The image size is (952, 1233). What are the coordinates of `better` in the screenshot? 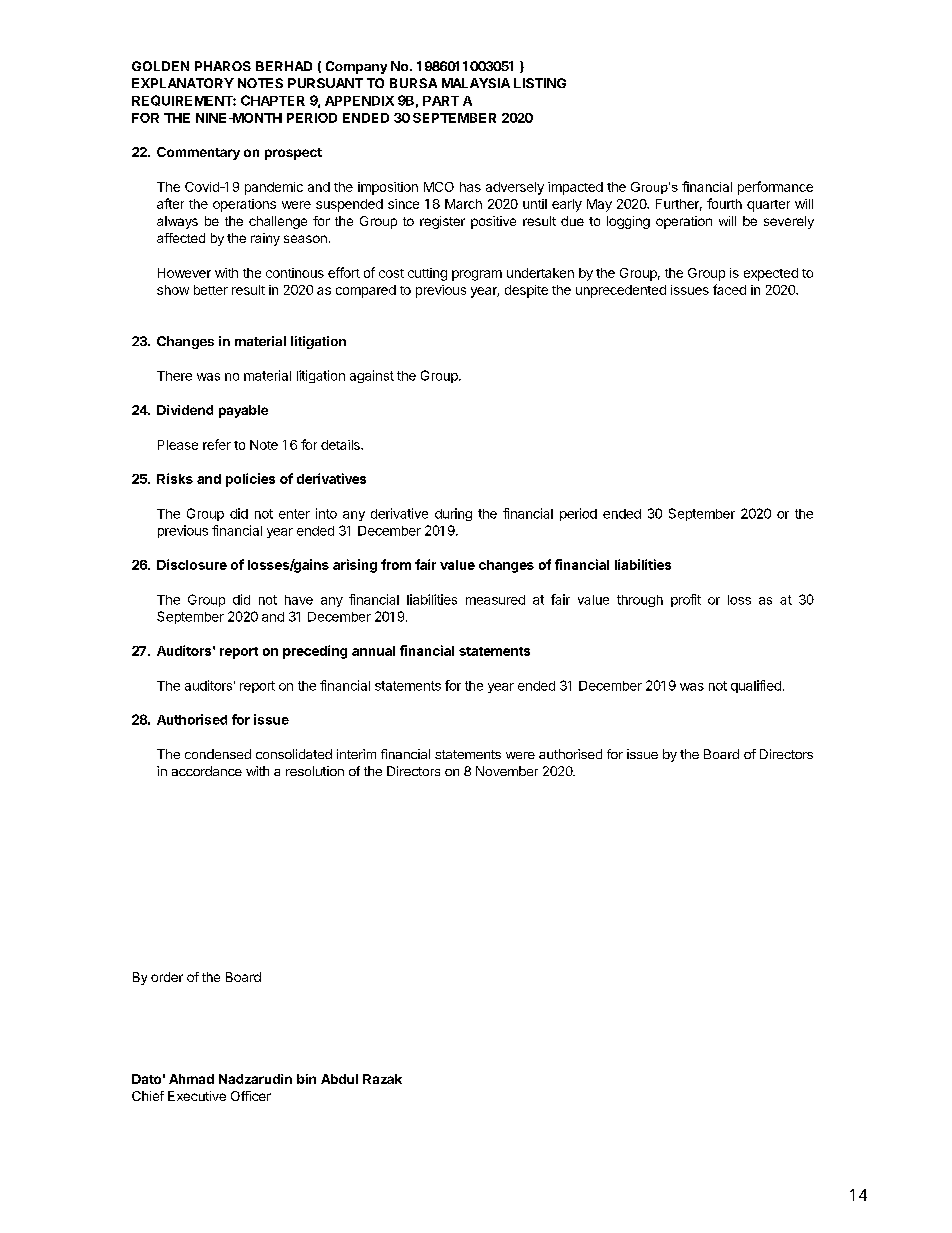 It's located at (211, 290).
